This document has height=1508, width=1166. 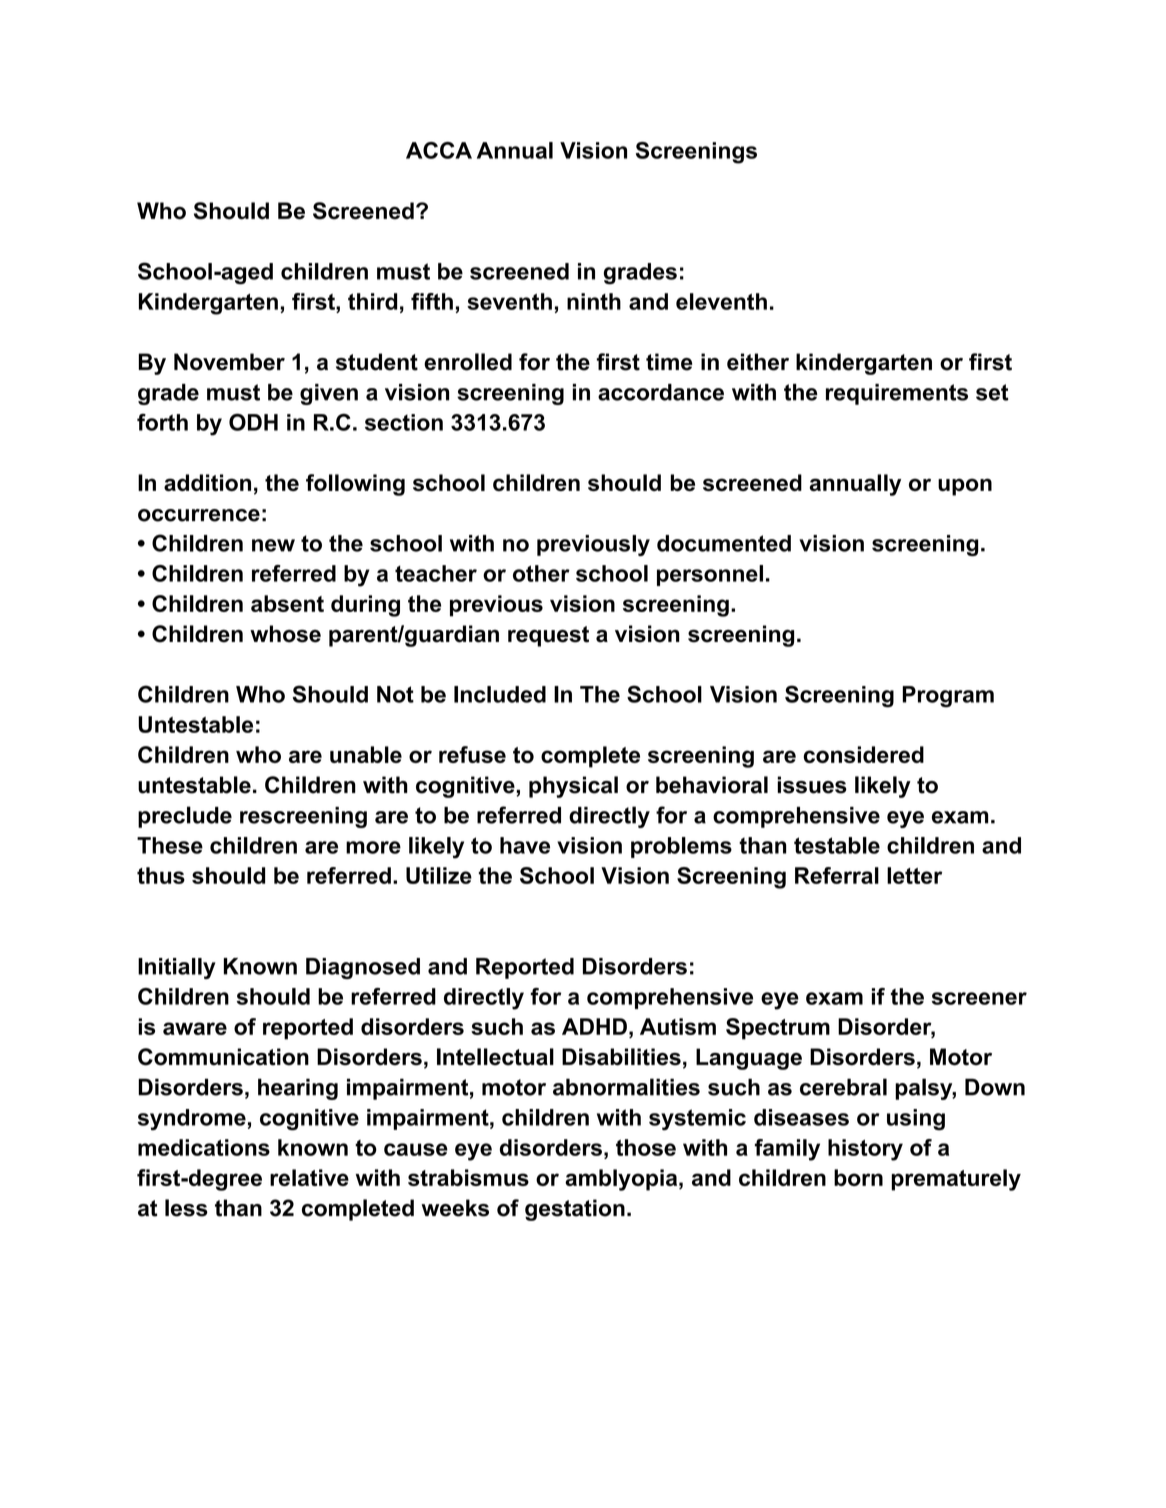 What do you see at coordinates (914, 875) in the document?
I see `letter` at bounding box center [914, 875].
